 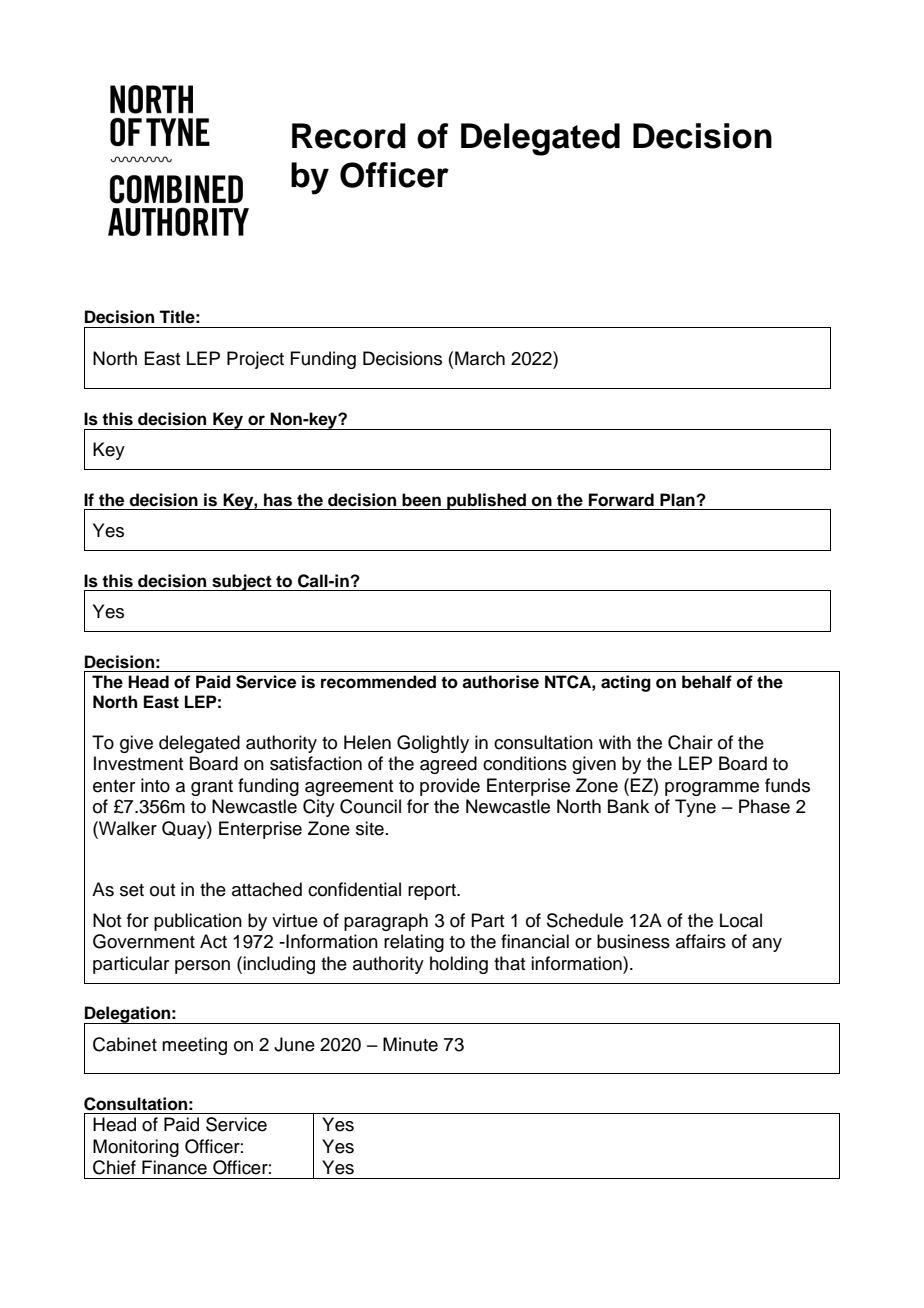 What do you see at coordinates (500, 682) in the screenshot?
I see `authorise` at bounding box center [500, 682].
